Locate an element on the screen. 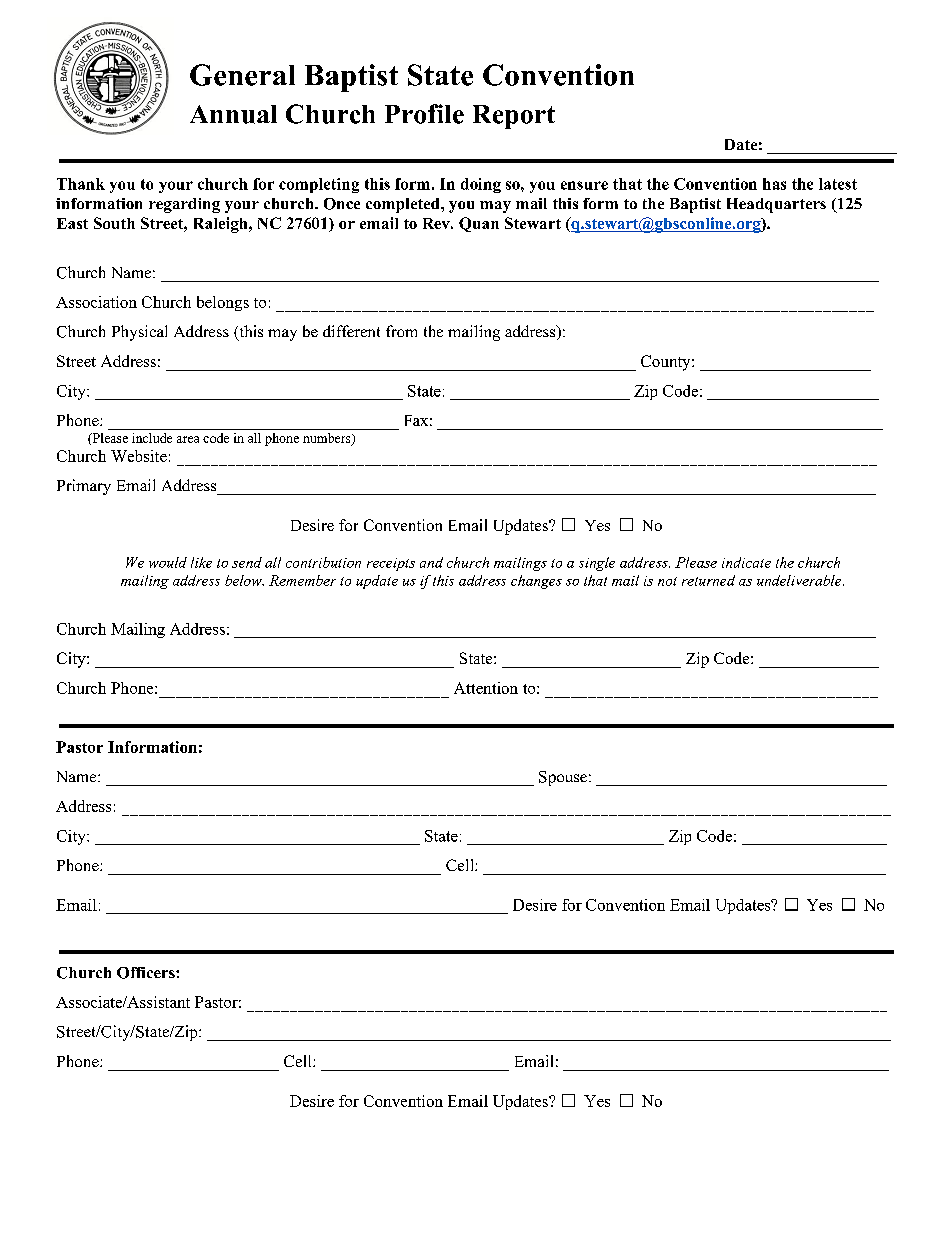 Image resolution: width=952 pixels, height=1233 pixels. indicate is located at coordinates (746, 562).
